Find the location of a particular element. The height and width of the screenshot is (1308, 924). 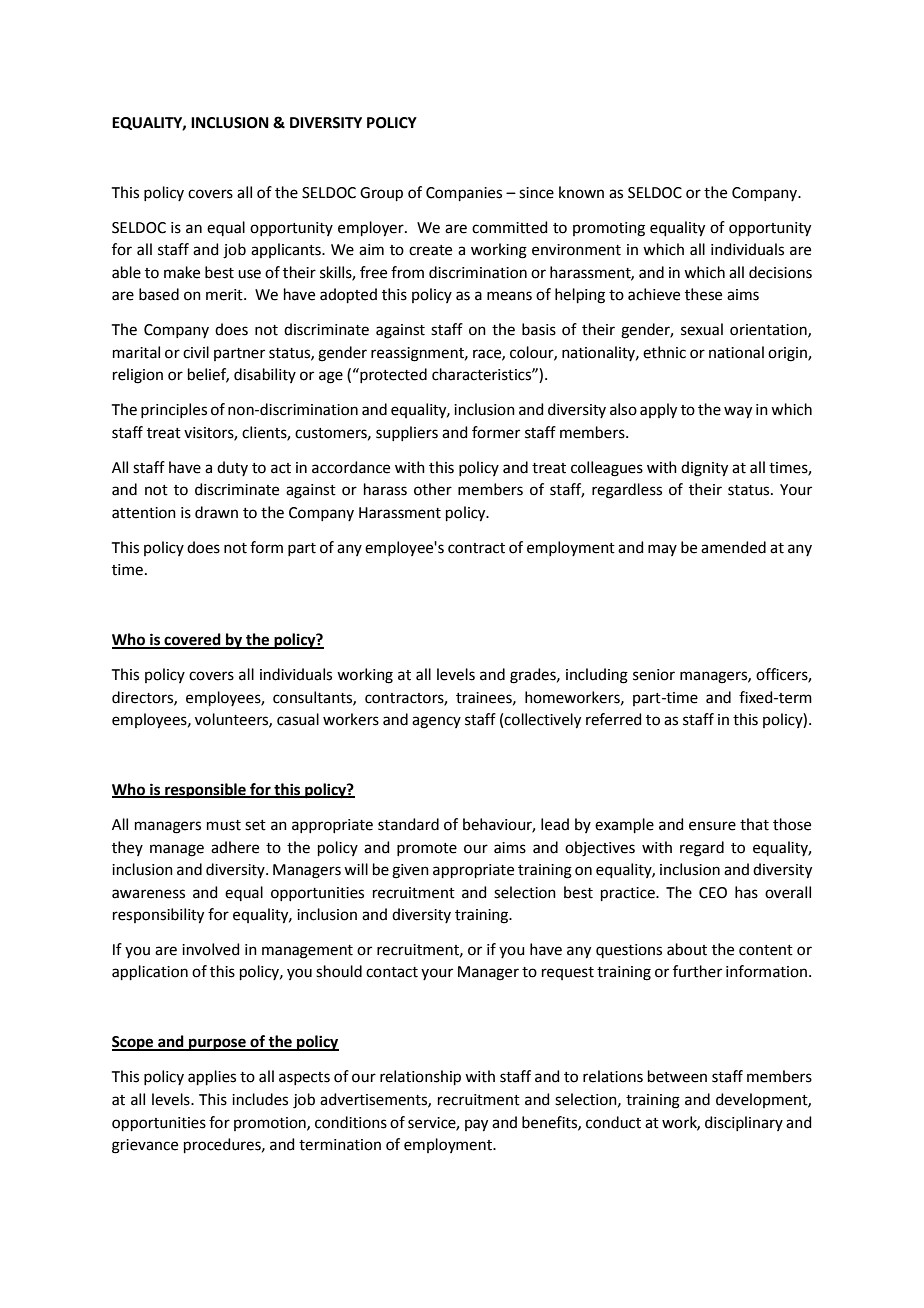

given is located at coordinates (410, 871).
